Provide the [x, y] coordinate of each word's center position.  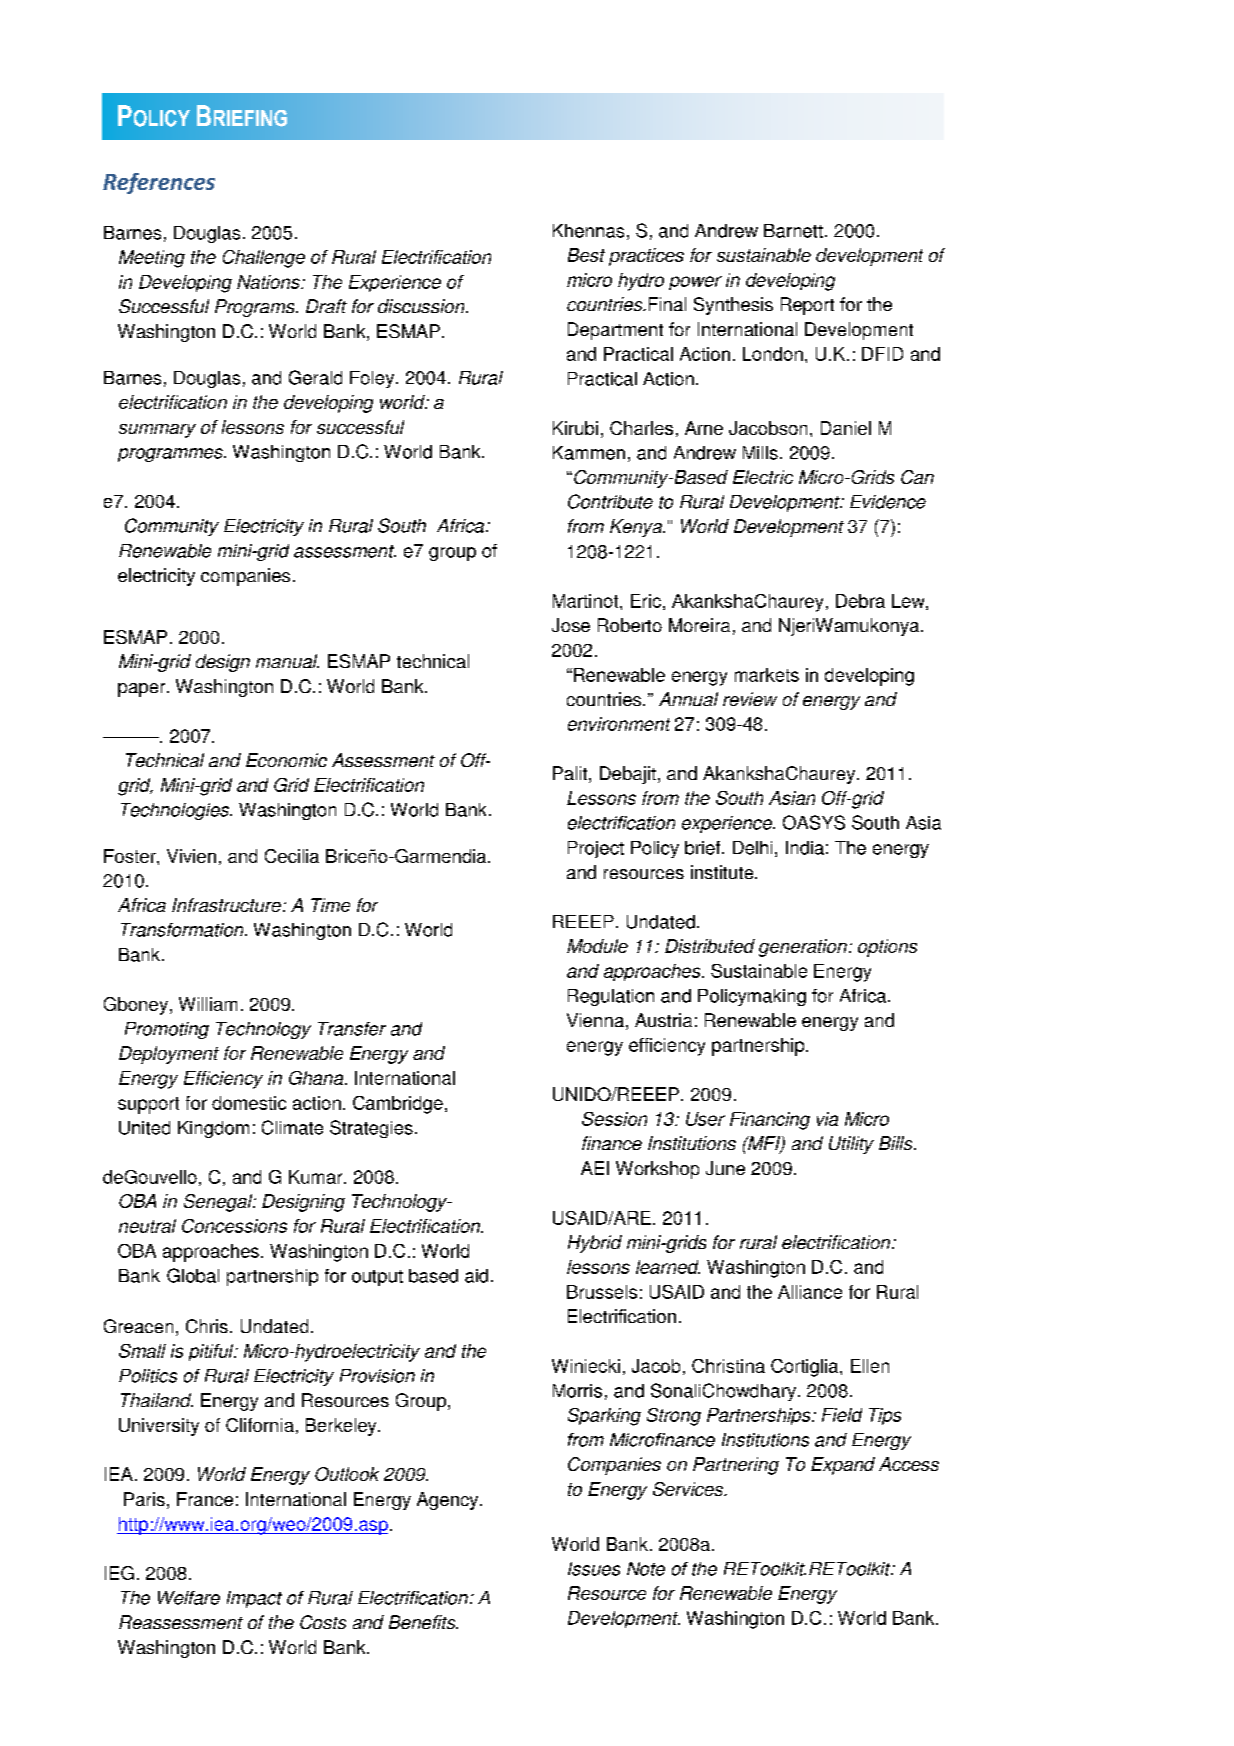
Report [807, 306]
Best [586, 255]
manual [287, 661]
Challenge [264, 259]
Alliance [810, 1292]
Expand [843, 1466]
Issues [594, 1569]
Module [597, 946]
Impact [254, 1599]
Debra [860, 601]
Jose [571, 625]
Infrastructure [226, 905]
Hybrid [595, 1244]
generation [803, 948]
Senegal [219, 1203]
